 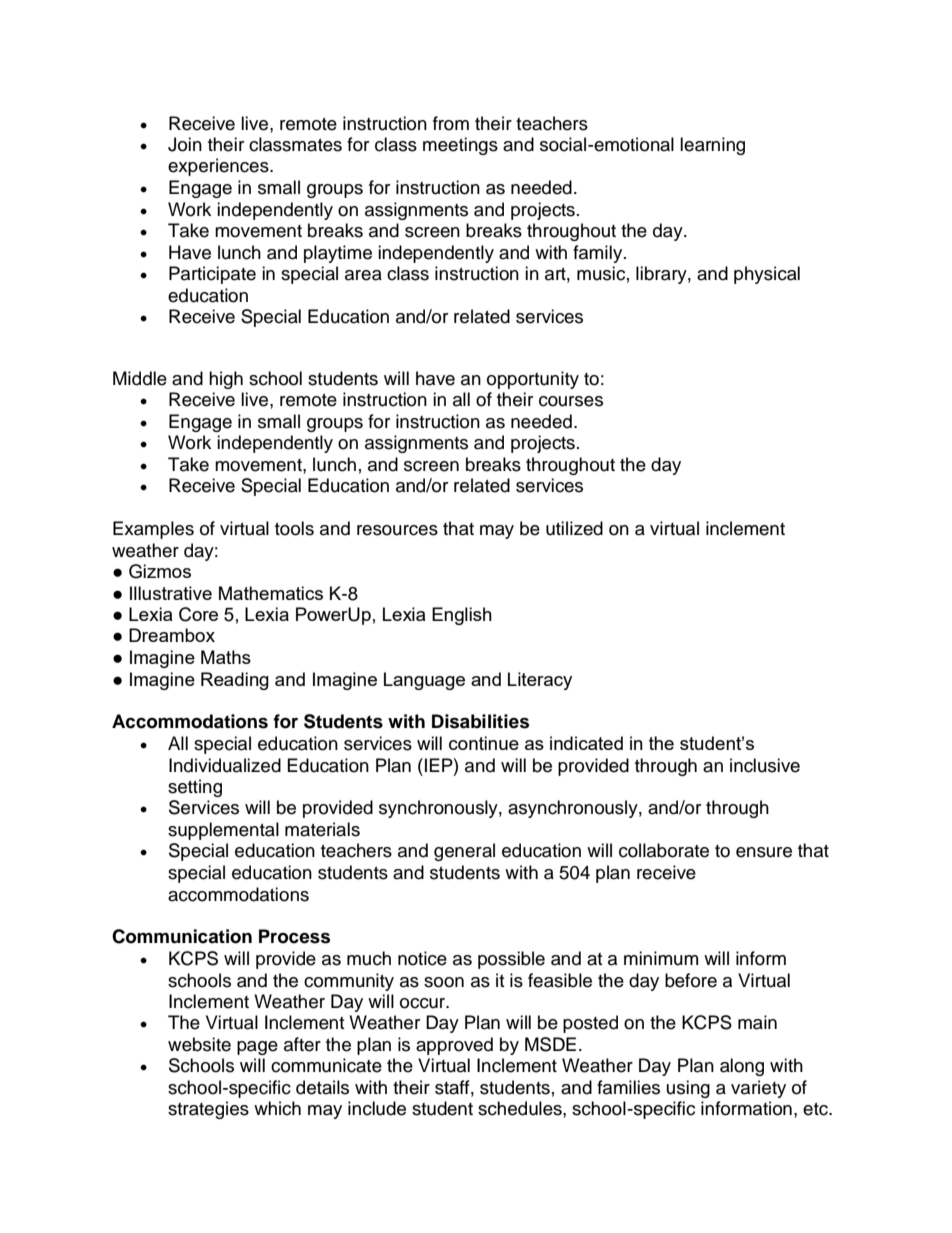 I want to click on courses, so click(x=571, y=401).
